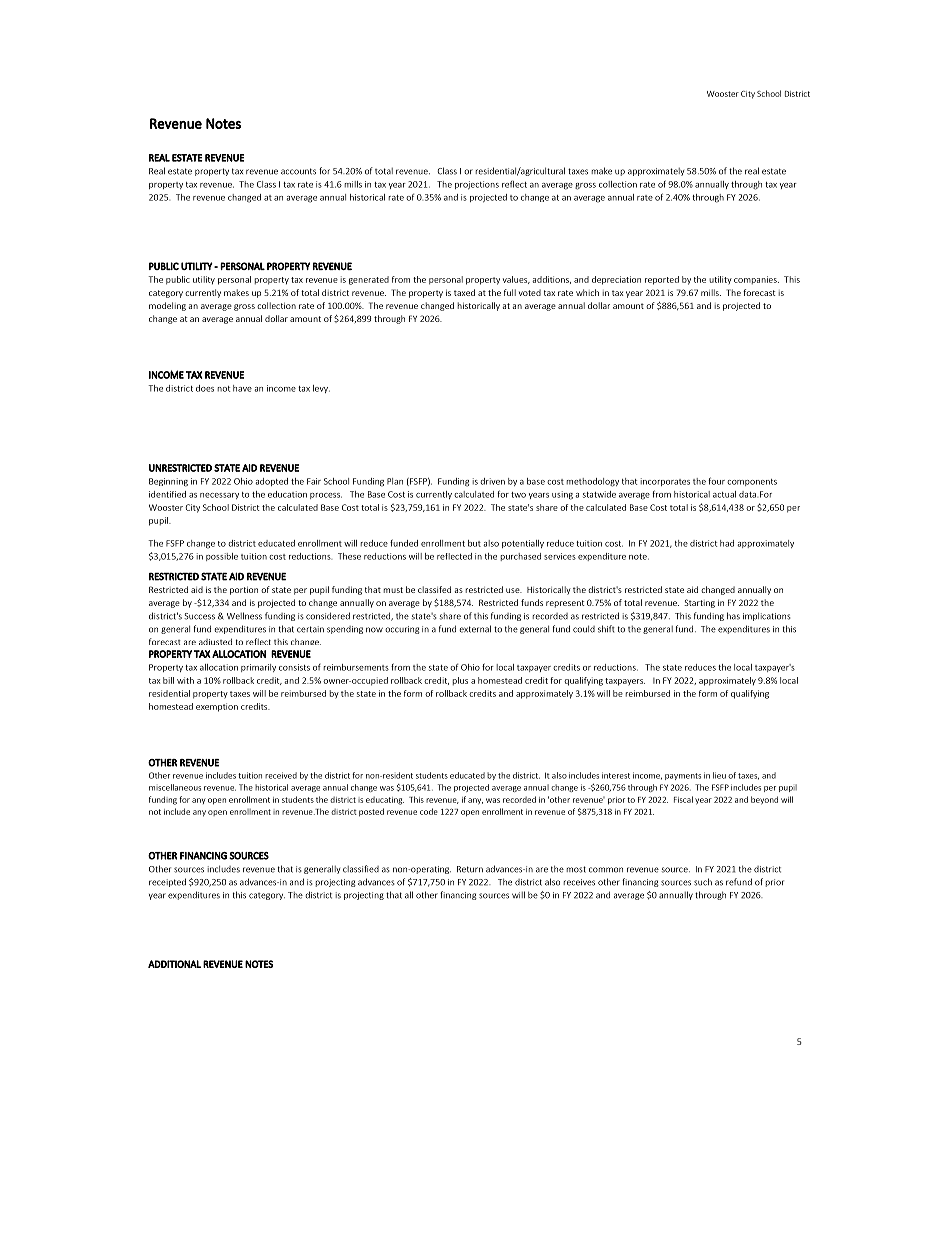 Image resolution: width=952 pixels, height=1233 pixels. Describe the element at coordinates (174, 964) in the image. I see `ADDITIONAL` at that location.
